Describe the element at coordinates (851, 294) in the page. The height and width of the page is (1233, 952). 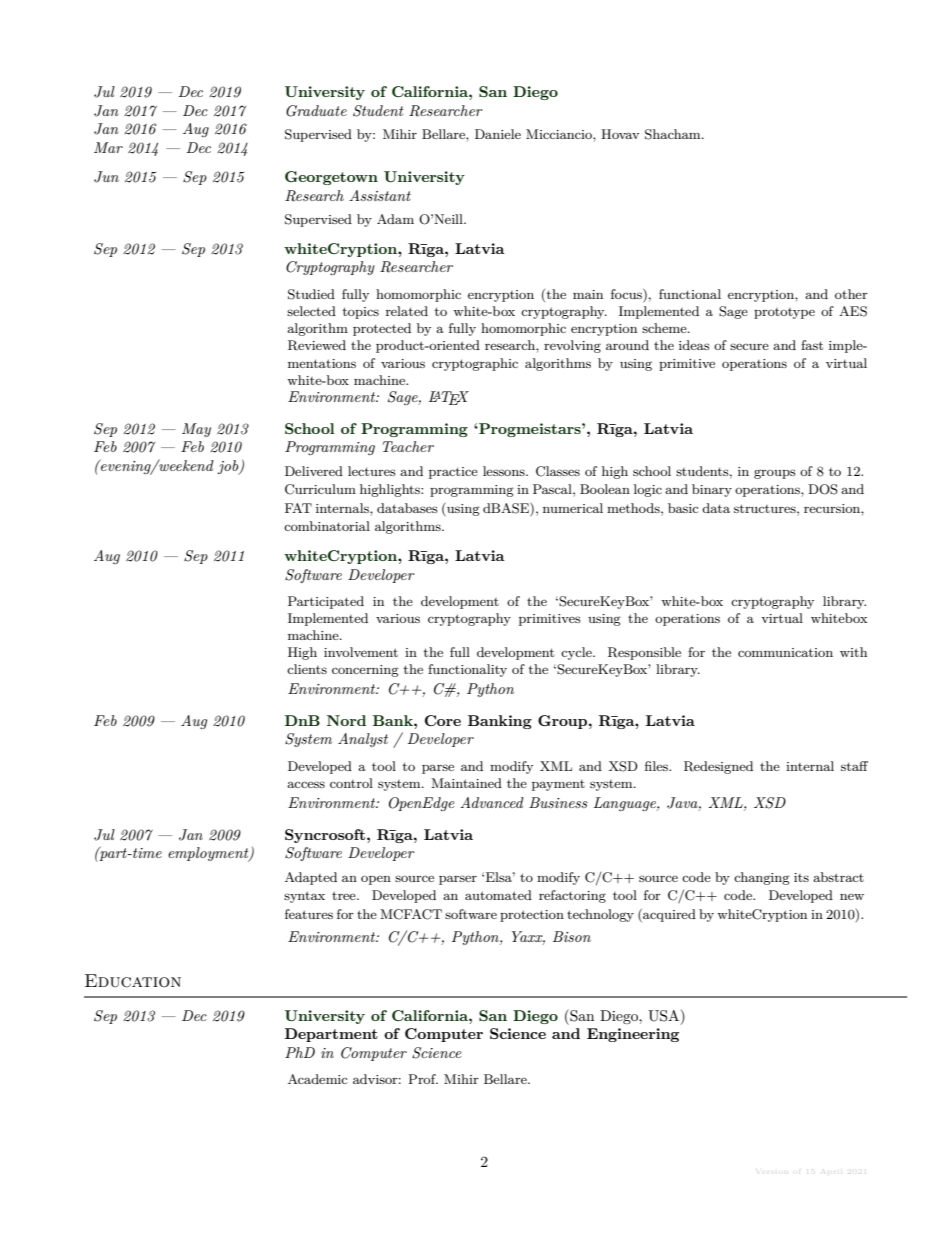
I see `other` at that location.
